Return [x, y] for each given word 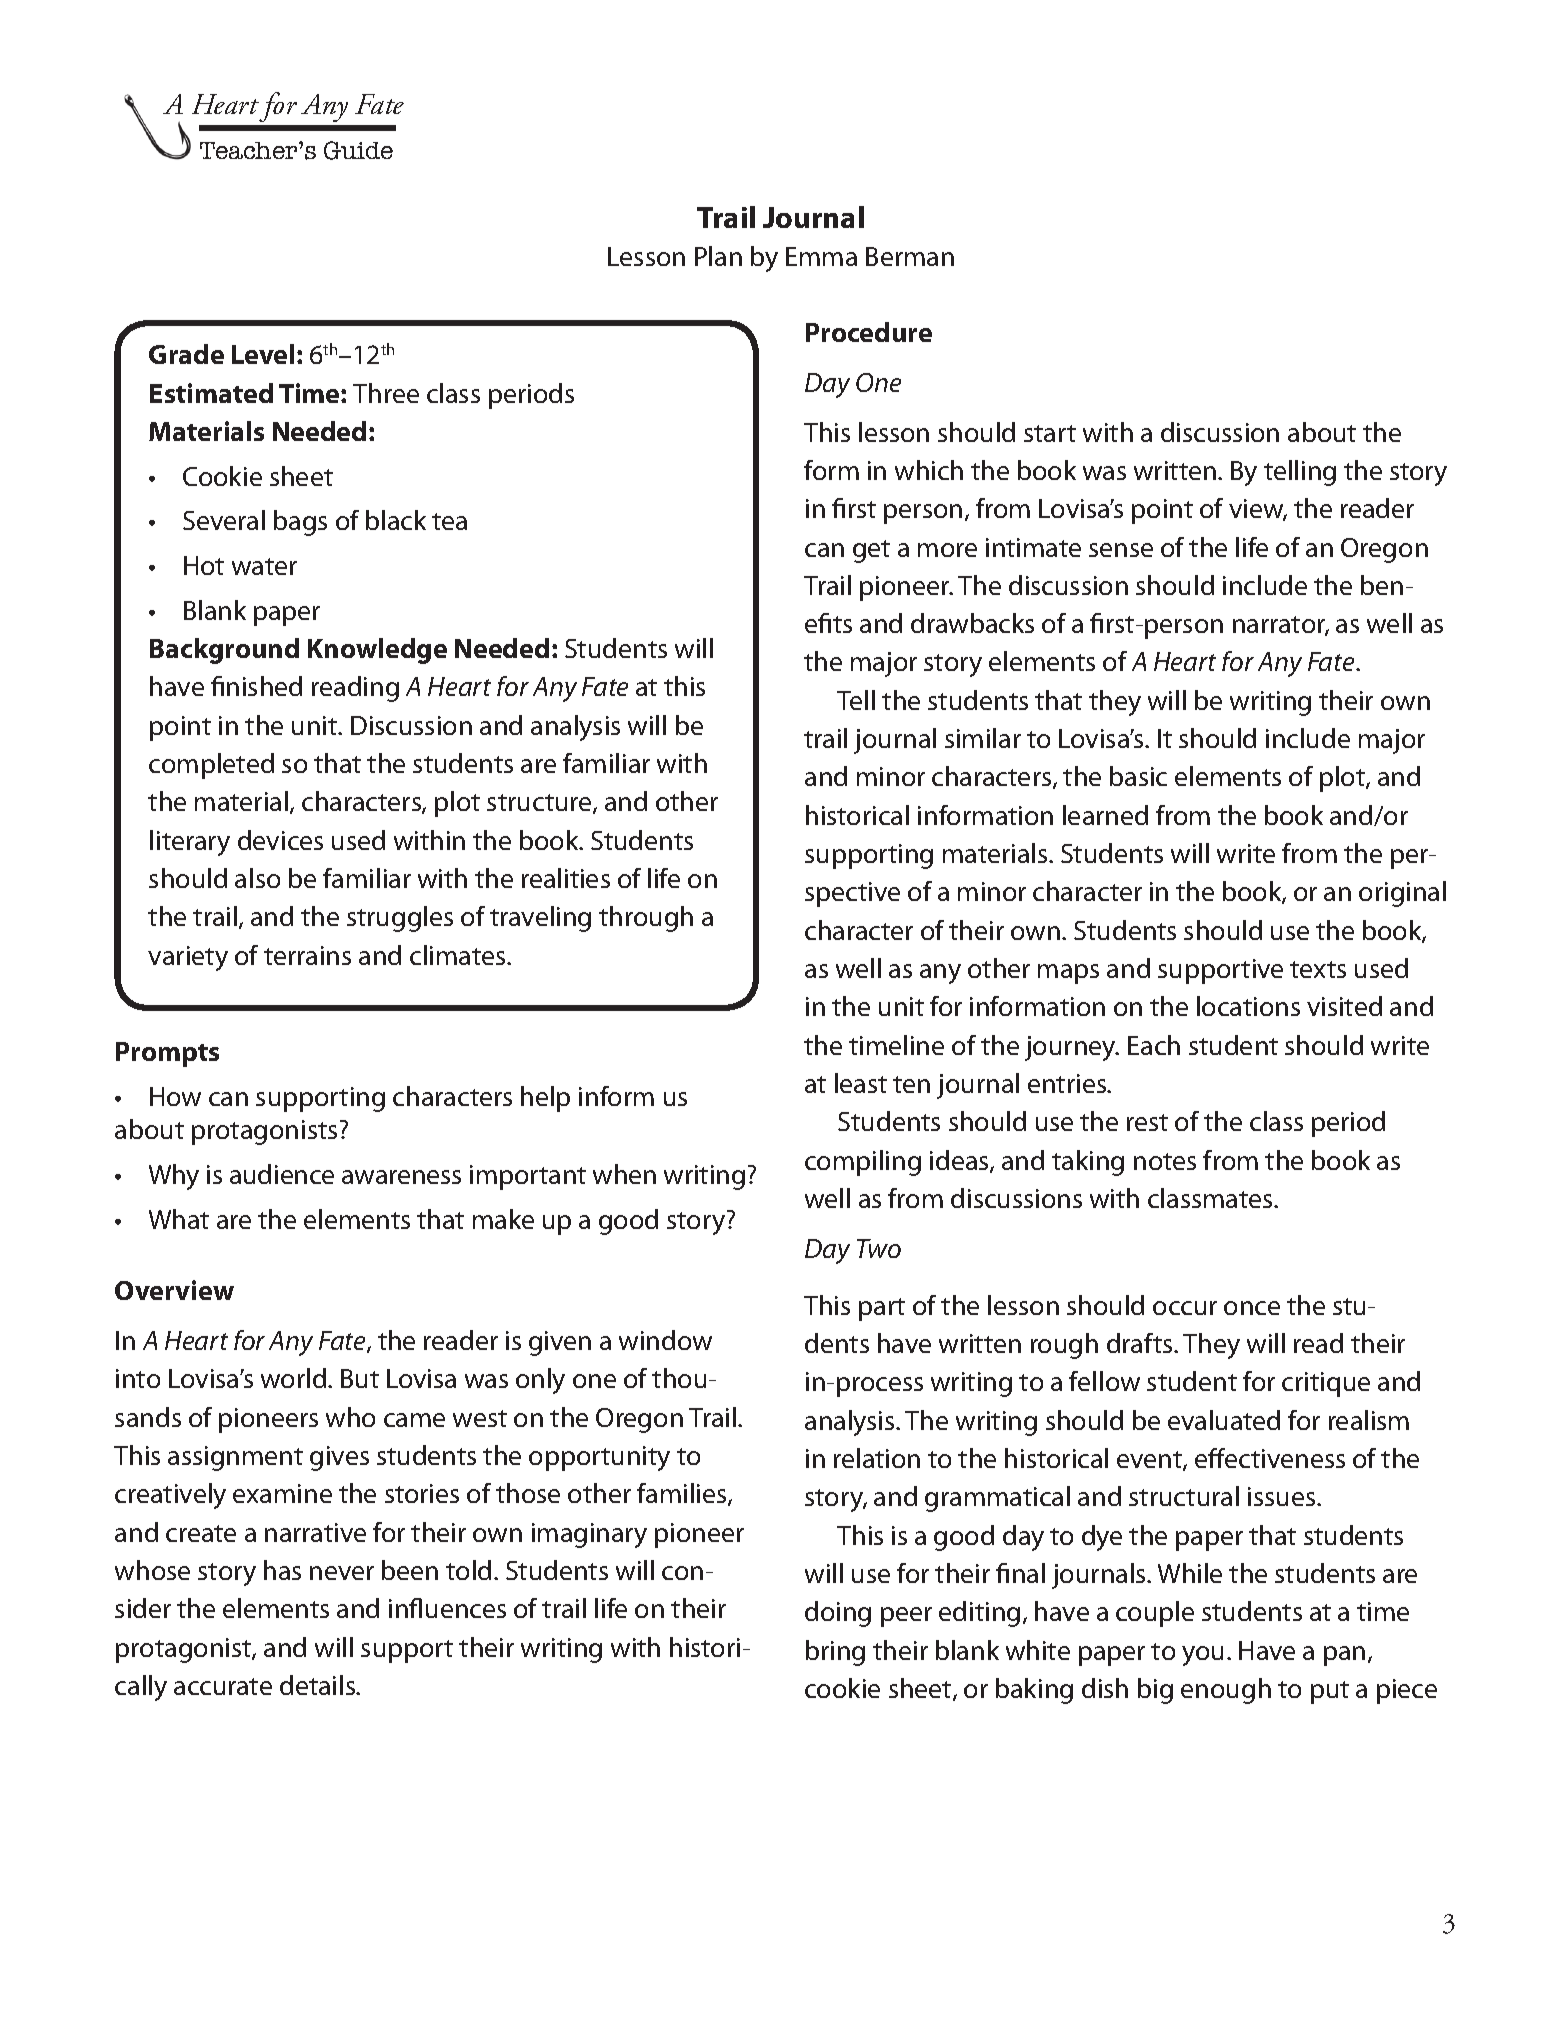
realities [566, 878]
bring [835, 1653]
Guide [358, 150]
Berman [910, 256]
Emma [821, 256]
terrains [307, 955]
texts [1318, 969]
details [319, 1685]
